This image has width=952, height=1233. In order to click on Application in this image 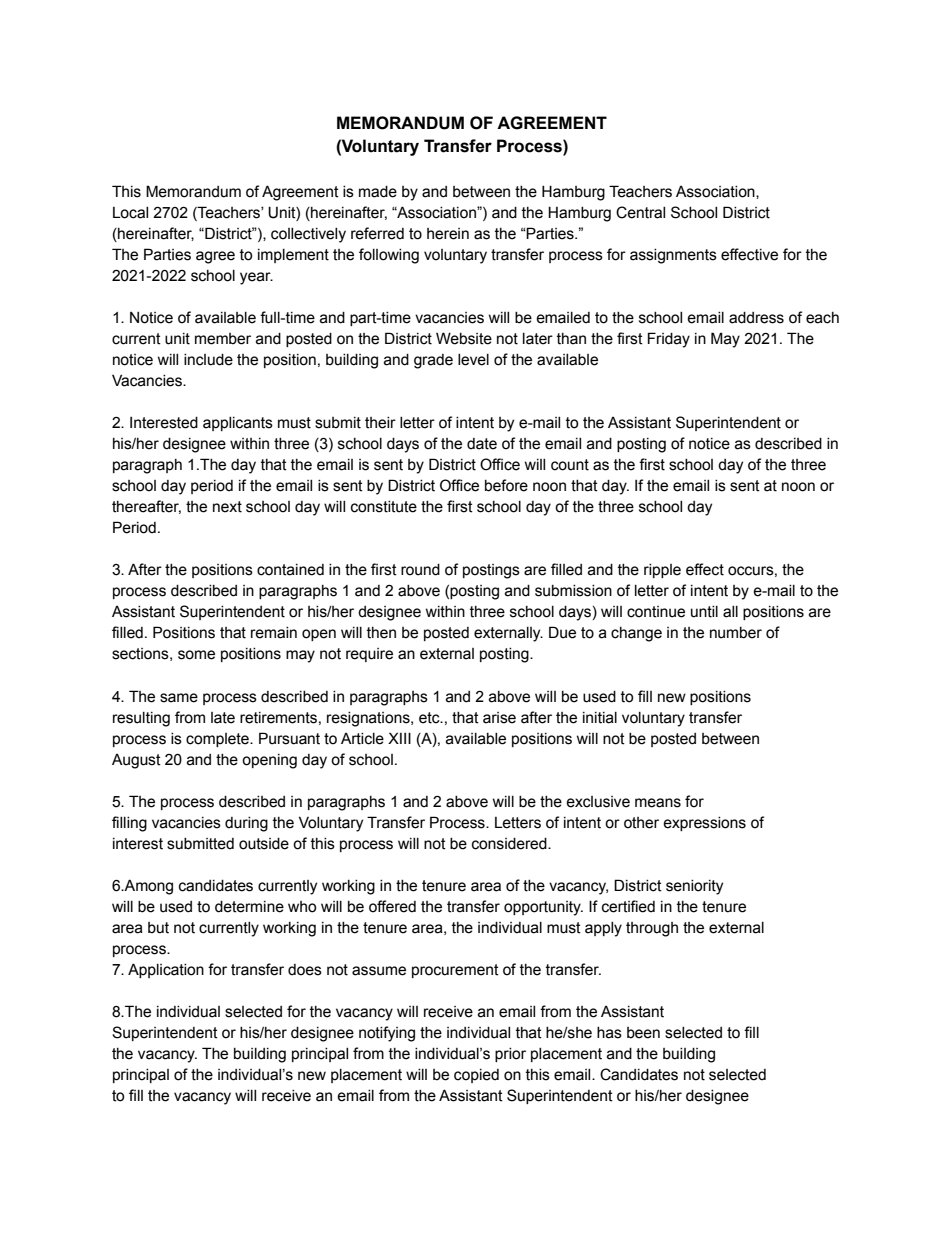, I will do `click(166, 970)`.
